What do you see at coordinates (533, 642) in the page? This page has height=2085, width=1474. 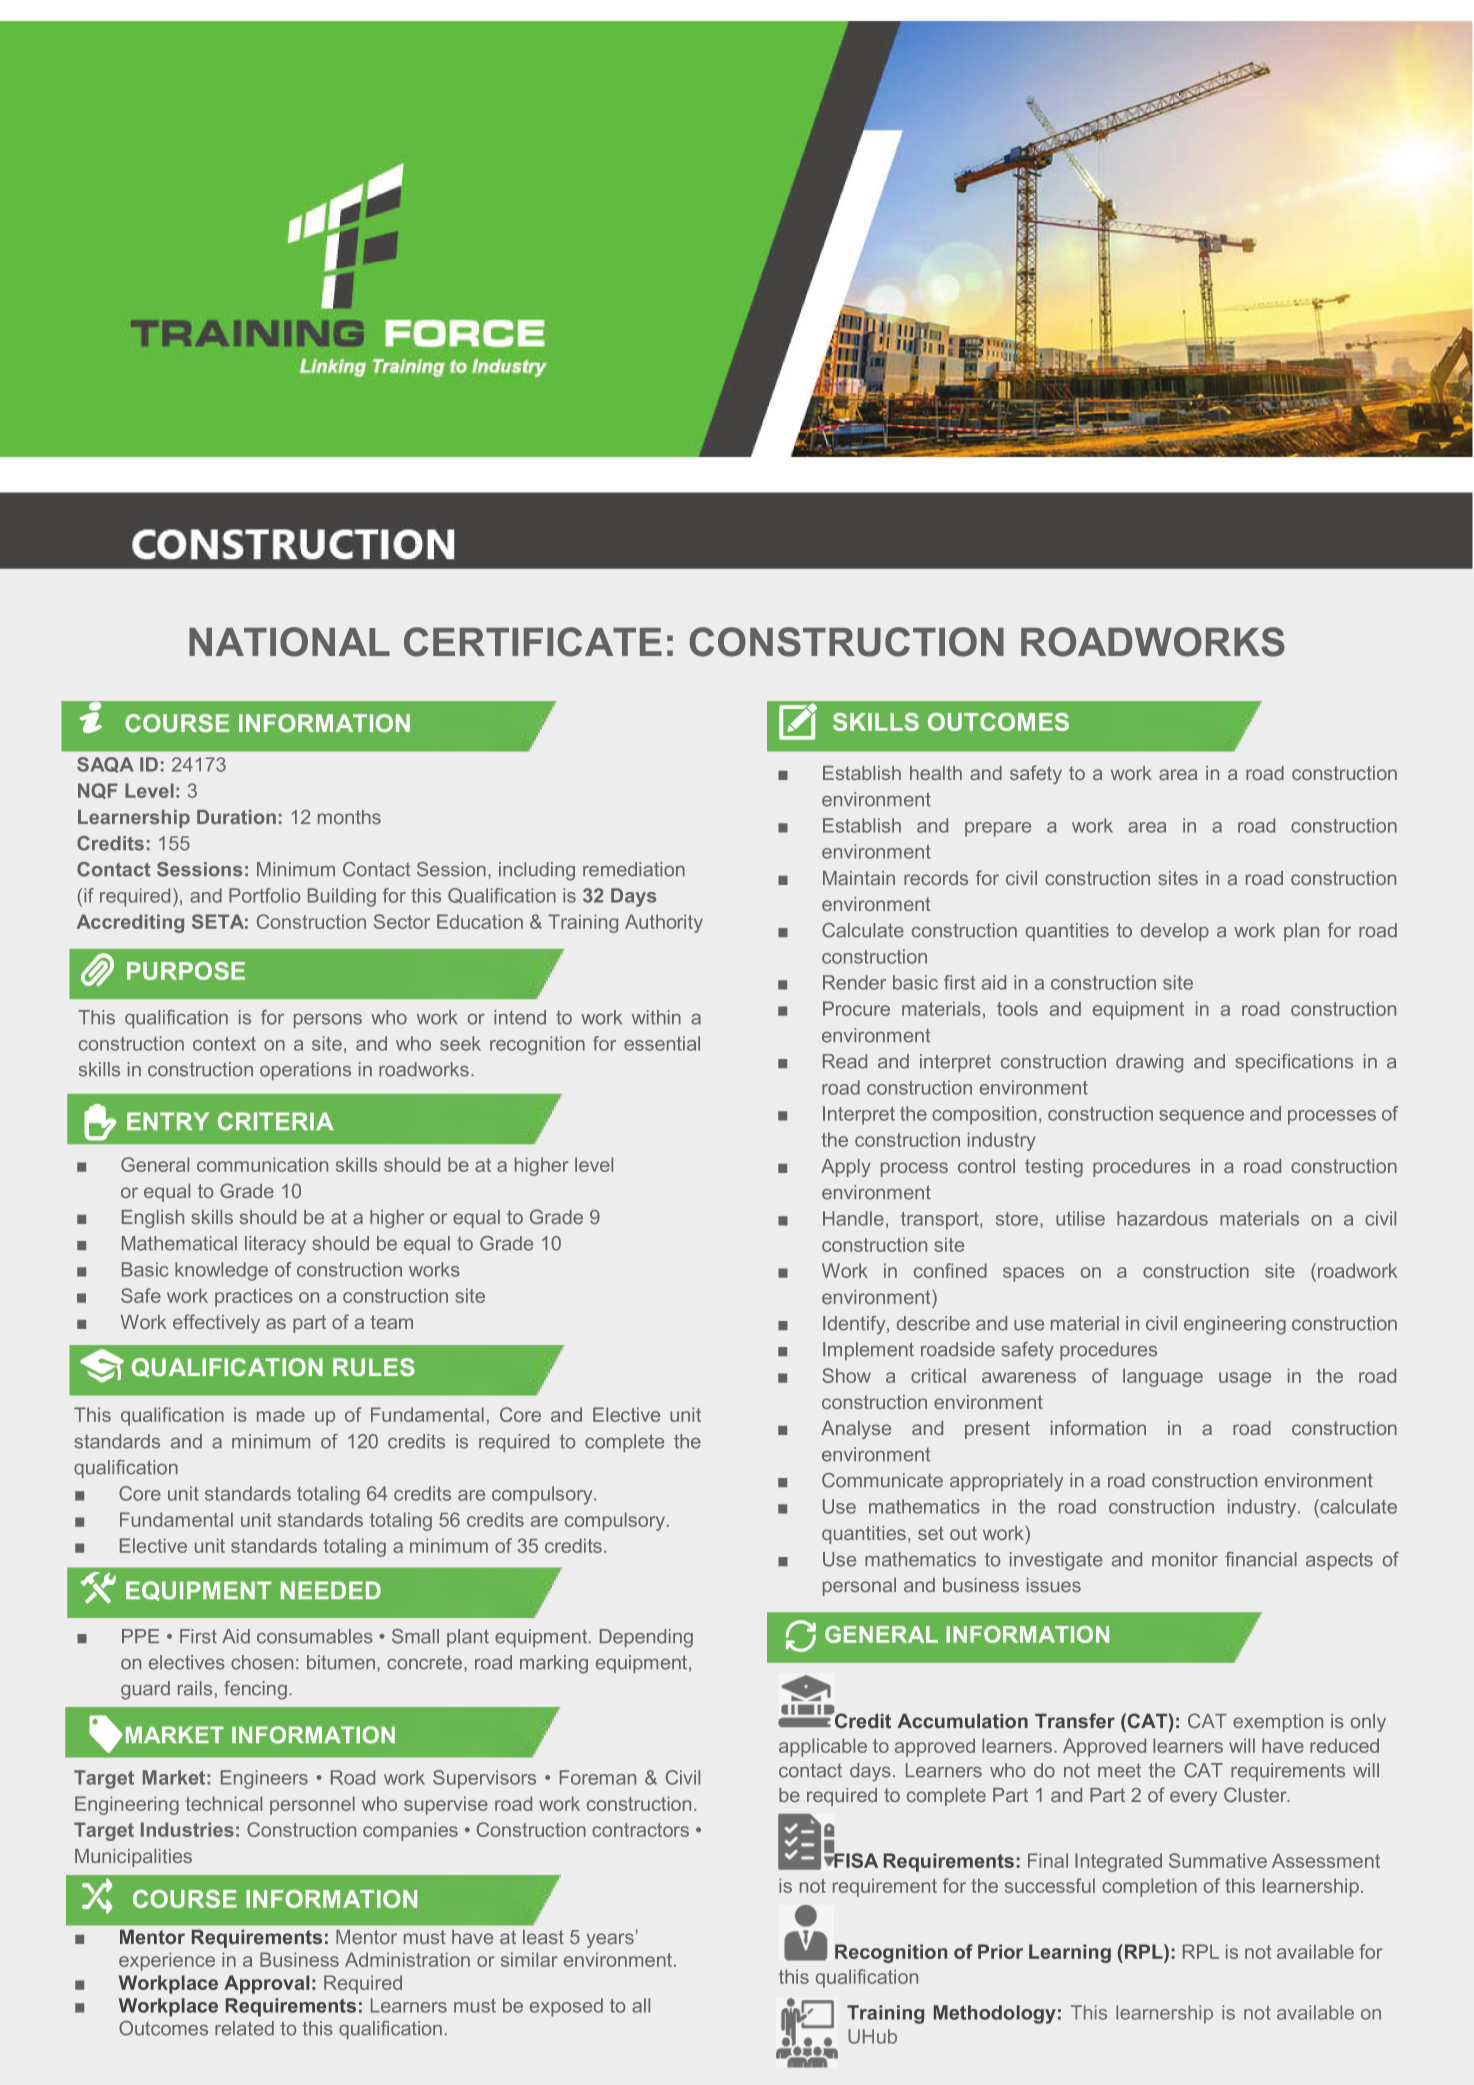 I see `CERTIFICATE` at bounding box center [533, 642].
